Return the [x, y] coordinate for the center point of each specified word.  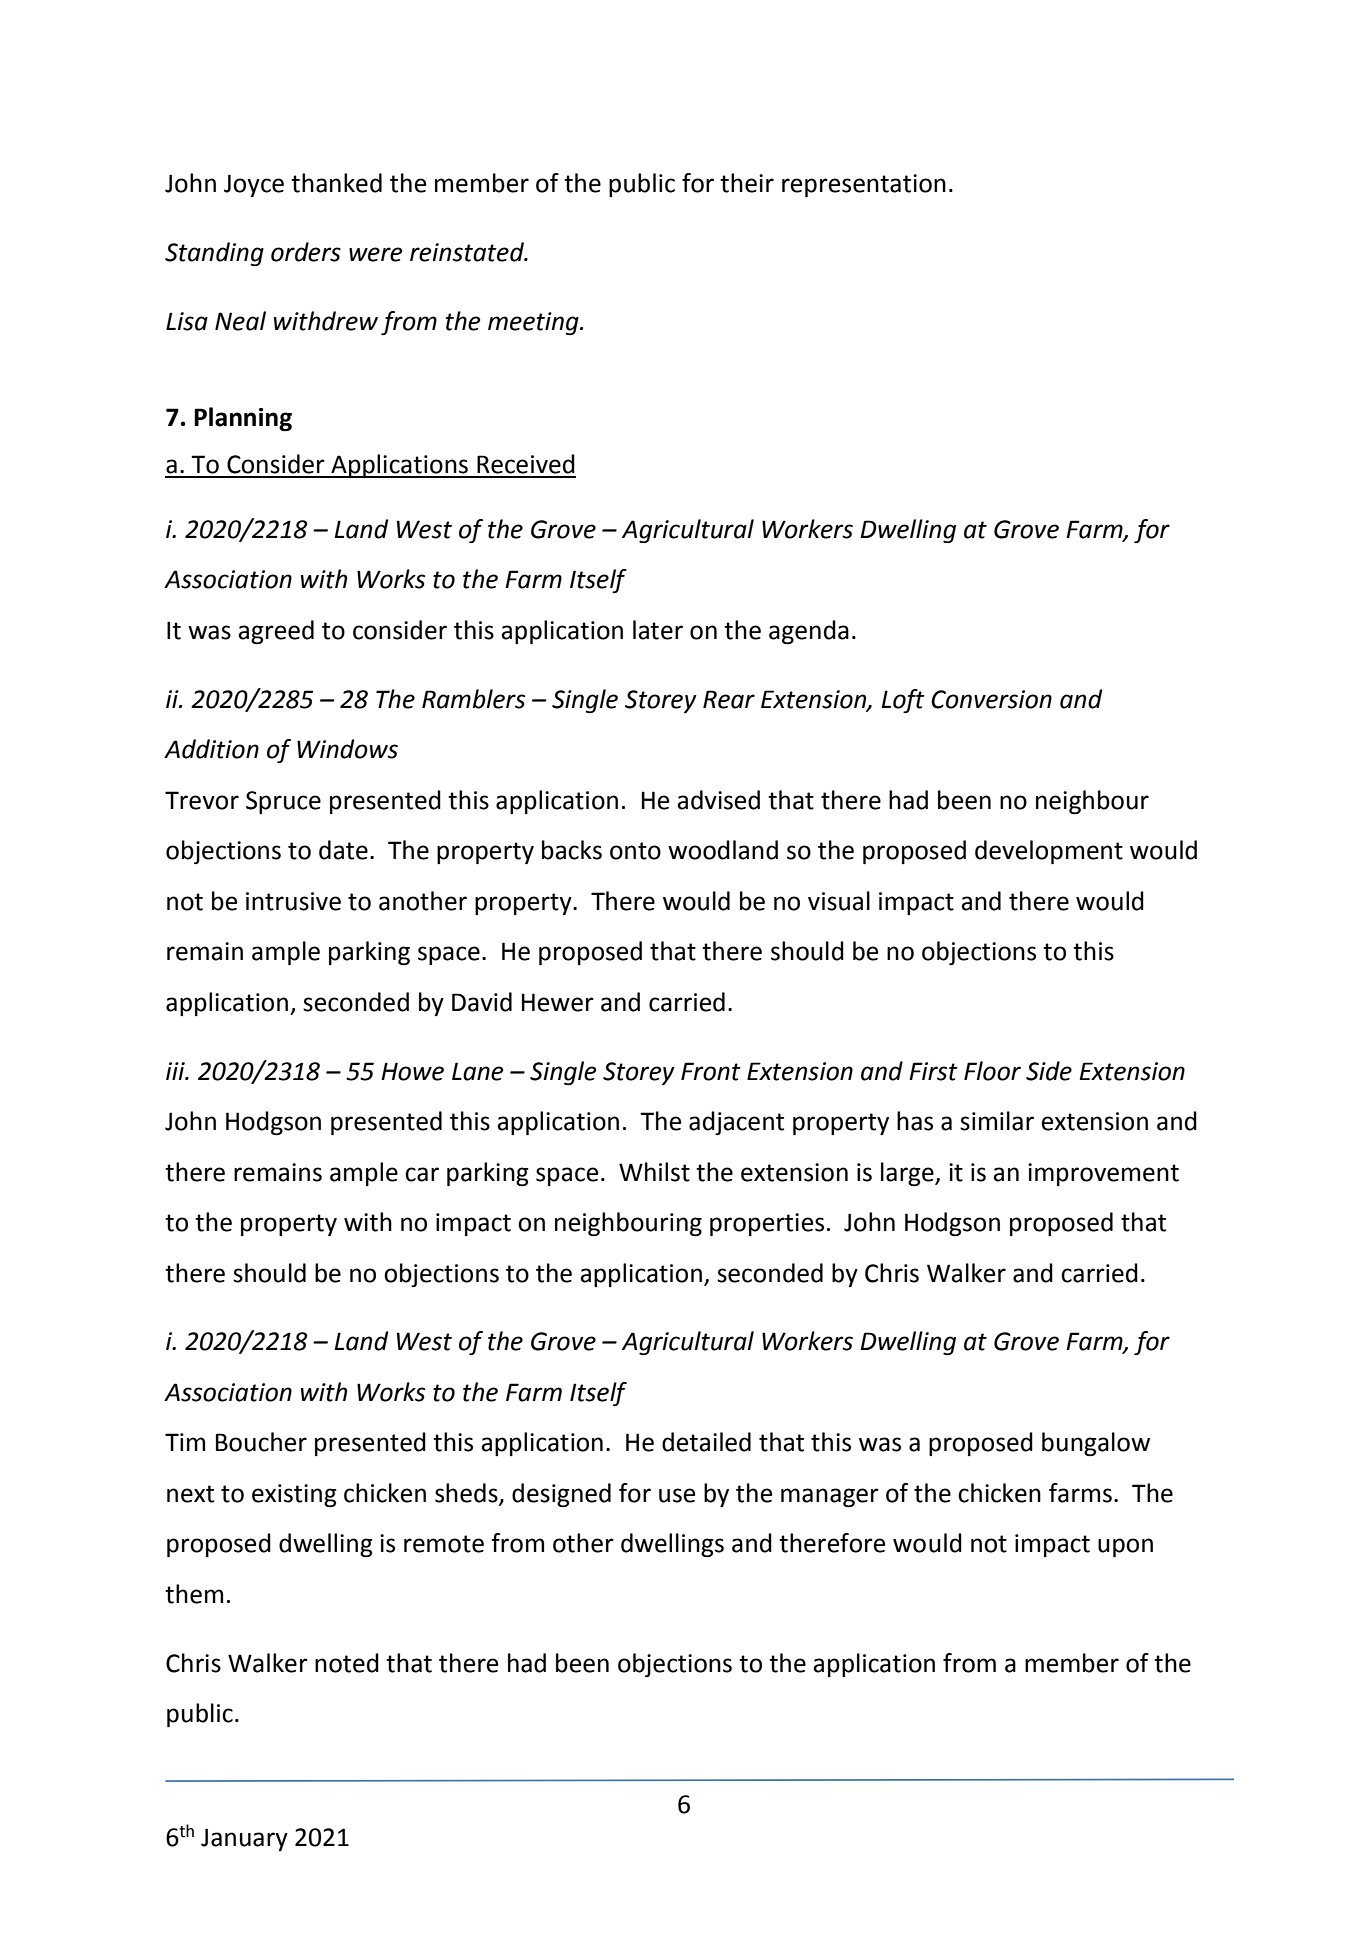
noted [347, 1663]
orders [306, 252]
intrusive [293, 901]
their [747, 183]
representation [864, 185]
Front [711, 1071]
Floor [992, 1071]
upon [1125, 1547]
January [244, 1839]
